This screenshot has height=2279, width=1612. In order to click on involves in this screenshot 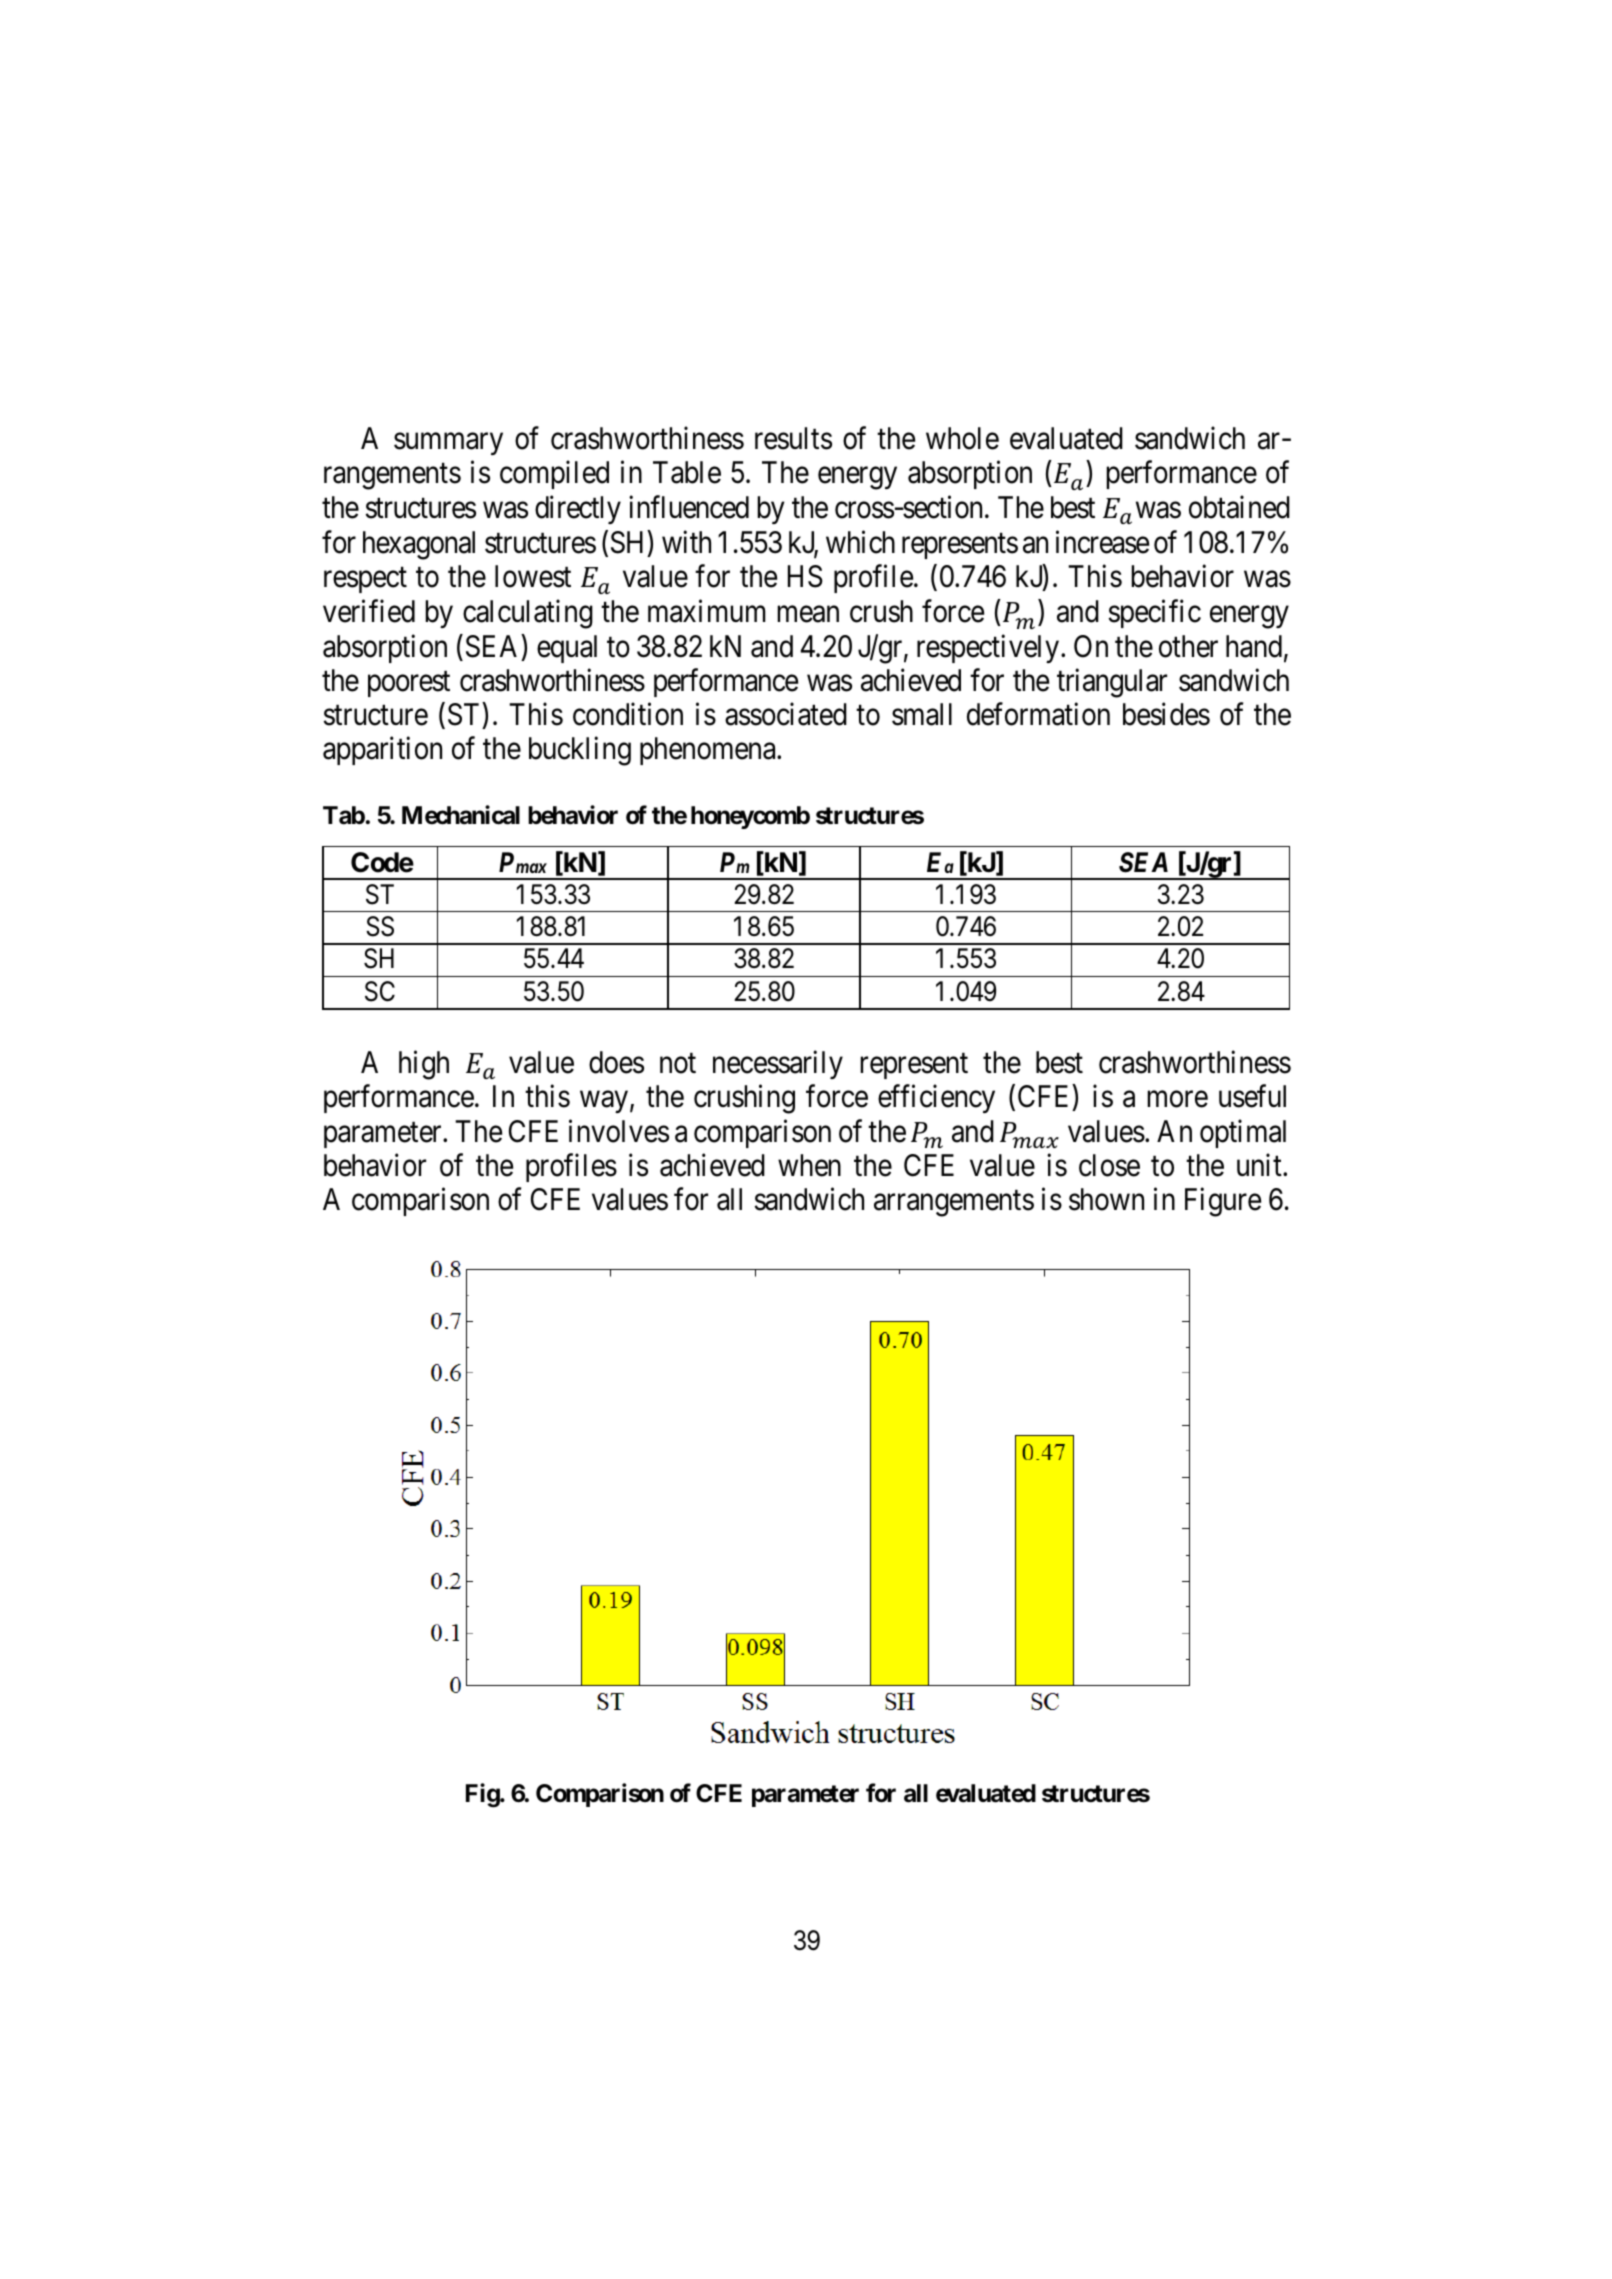, I will do `click(619, 1131)`.
